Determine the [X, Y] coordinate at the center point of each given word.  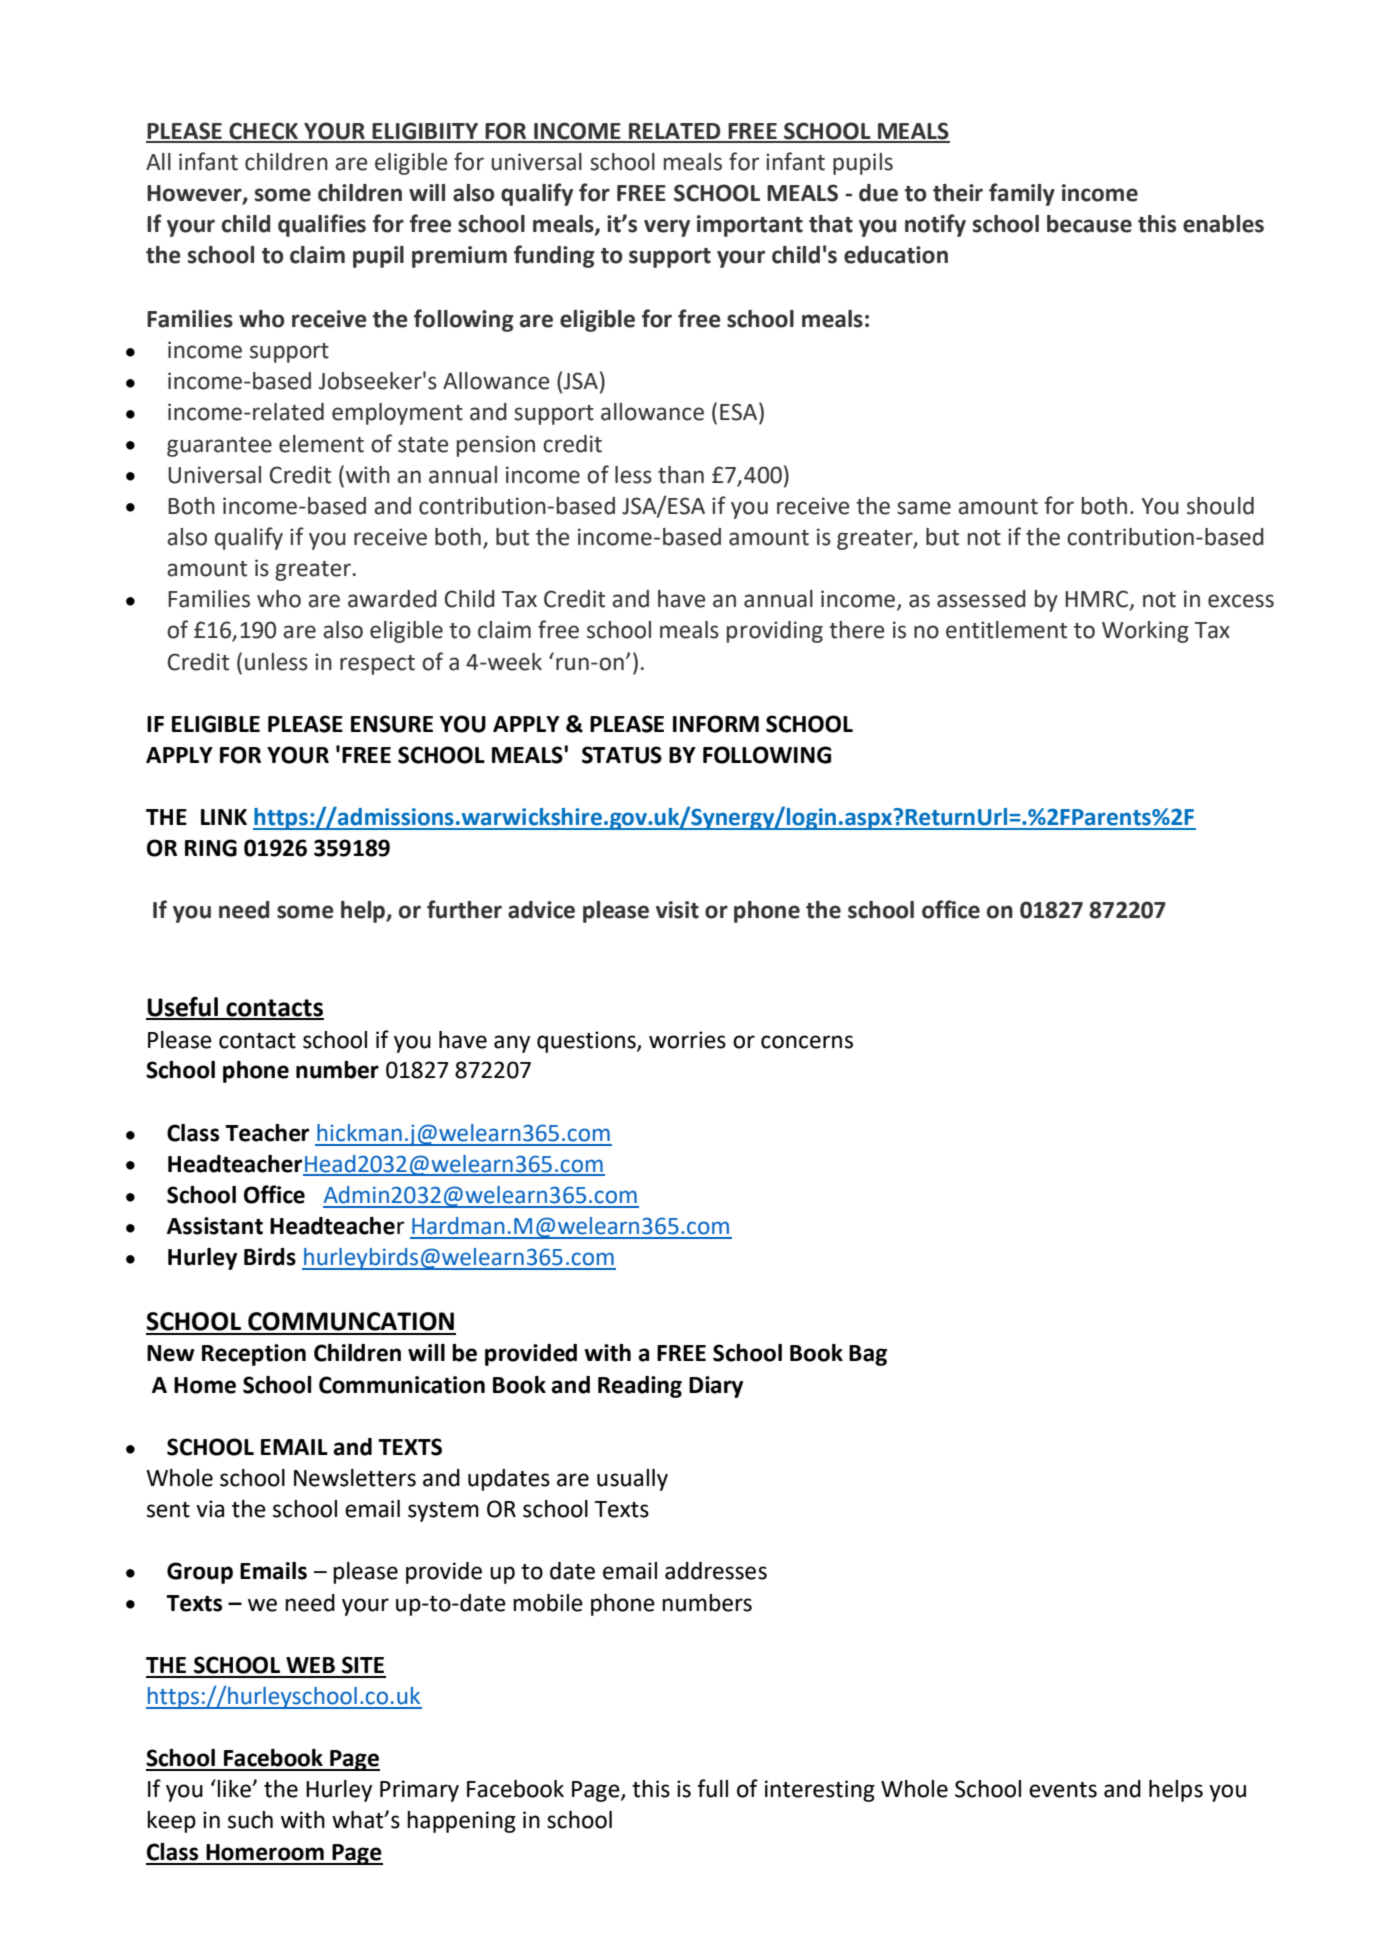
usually [632, 1480]
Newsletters [355, 1478]
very [667, 228]
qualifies [322, 225]
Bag [868, 1355]
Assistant [215, 1226]
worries [687, 1040]
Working [1145, 632]
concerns [807, 1042]
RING [211, 848]
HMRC [1098, 600]
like [235, 1789]
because [1089, 224]
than [681, 475]
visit [677, 910]
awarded [392, 599]
